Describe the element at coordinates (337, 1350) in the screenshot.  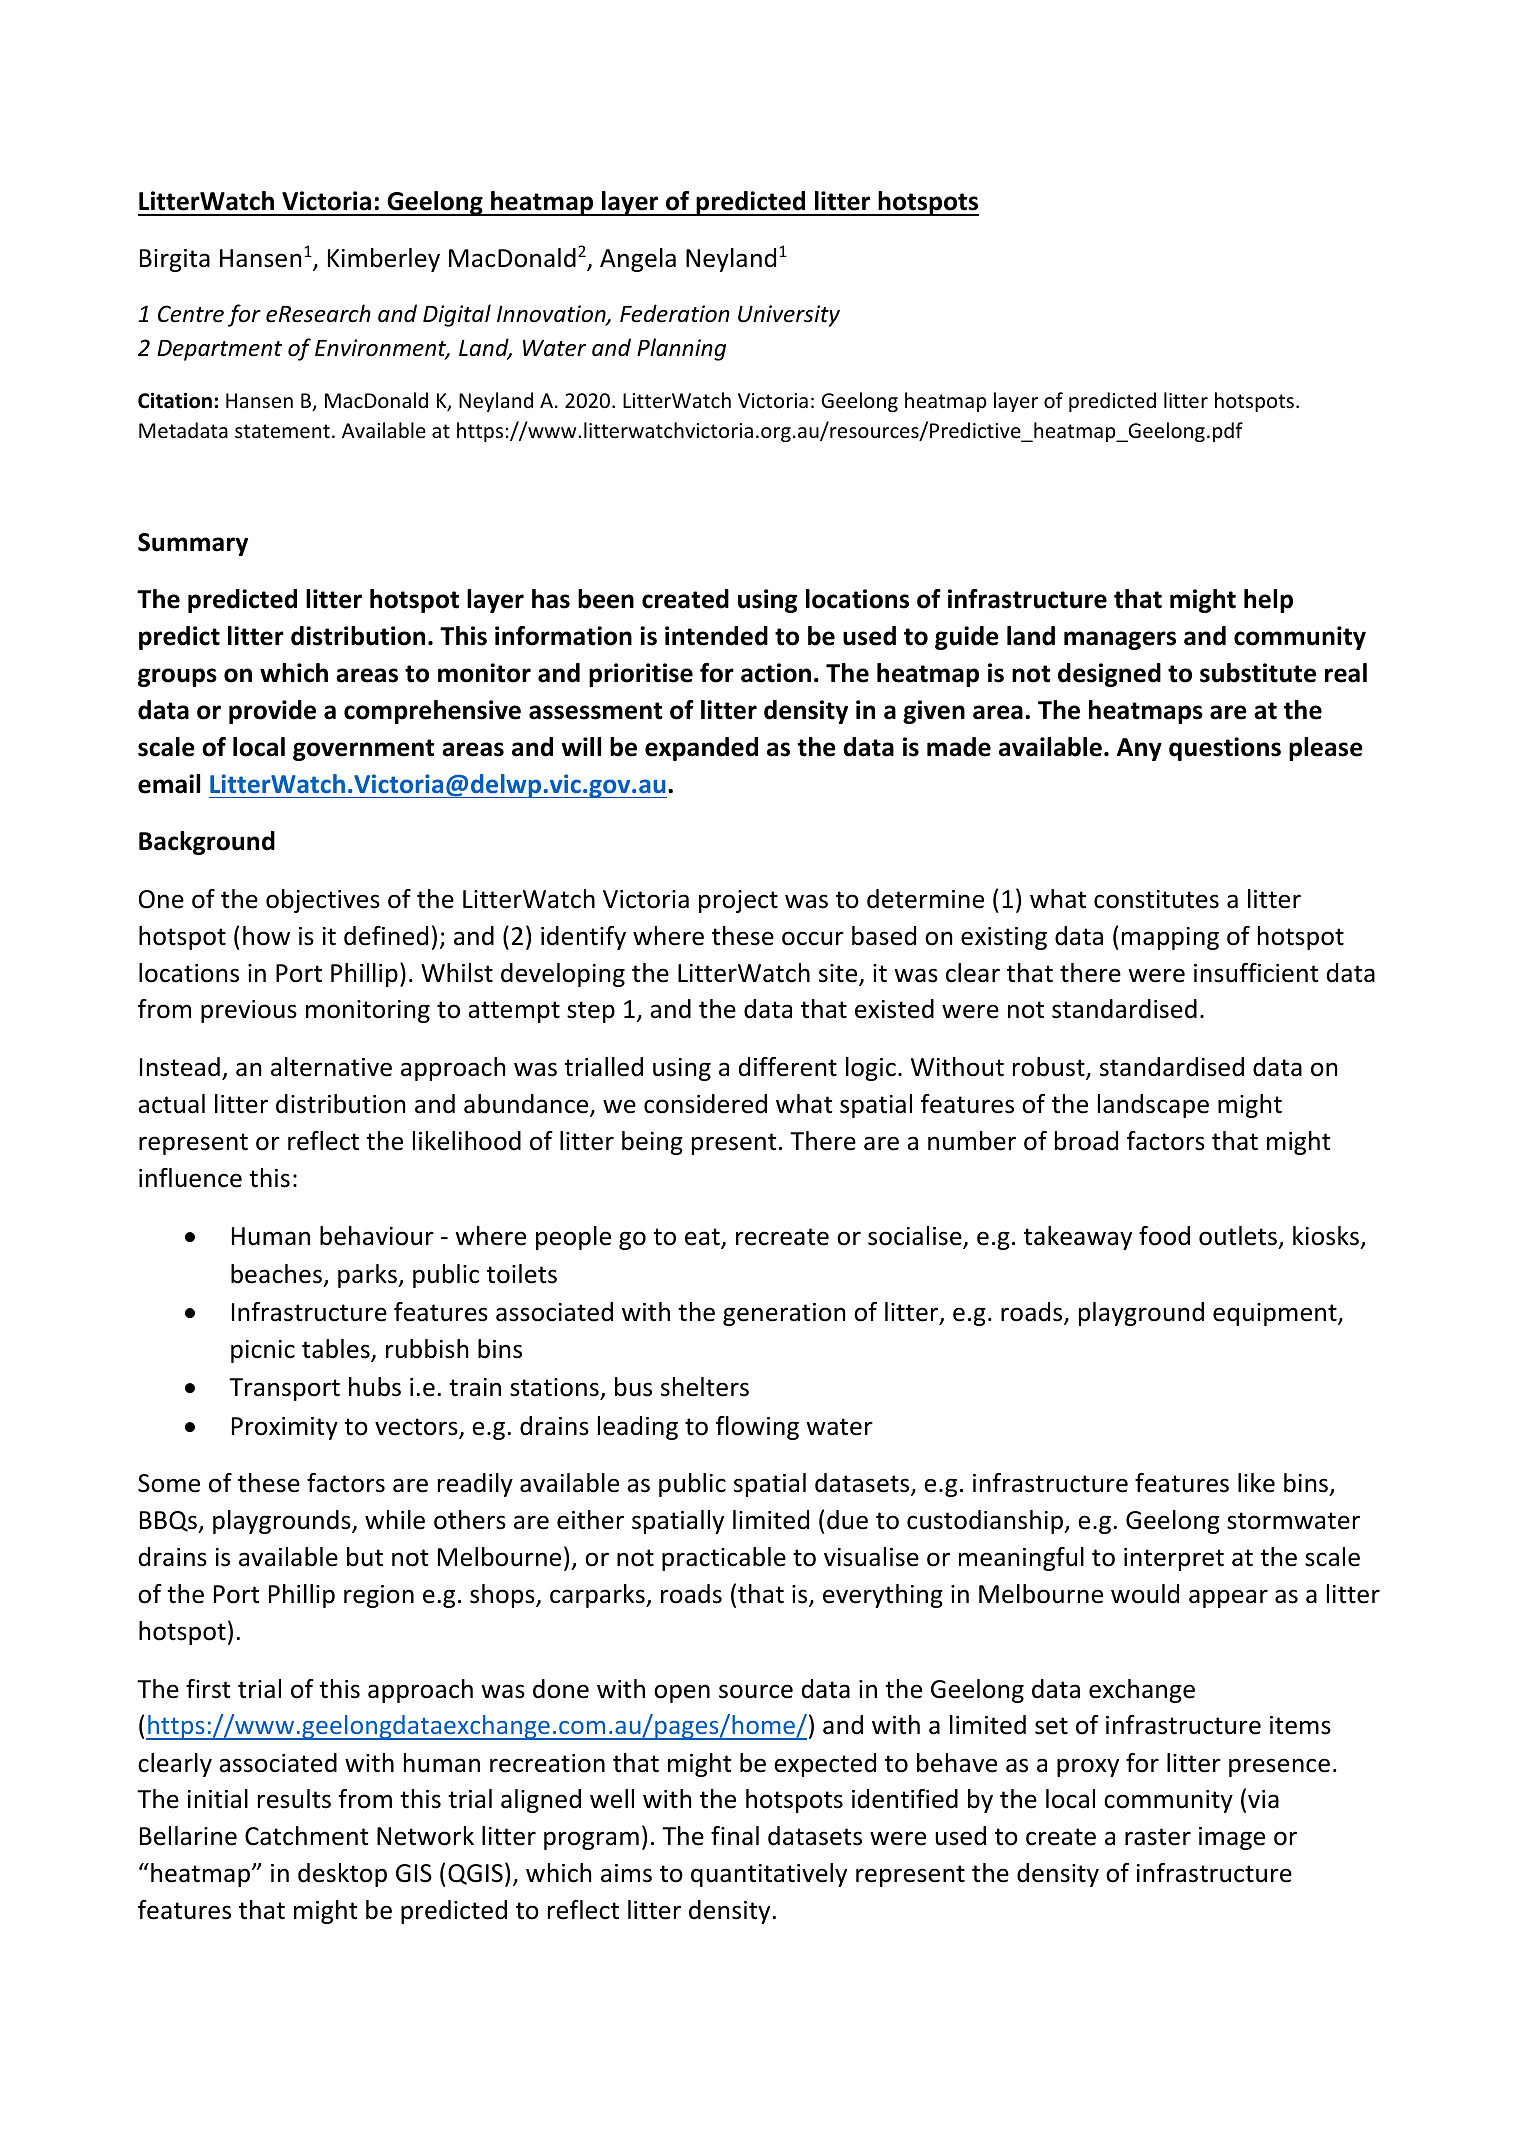
I see `tables` at that location.
